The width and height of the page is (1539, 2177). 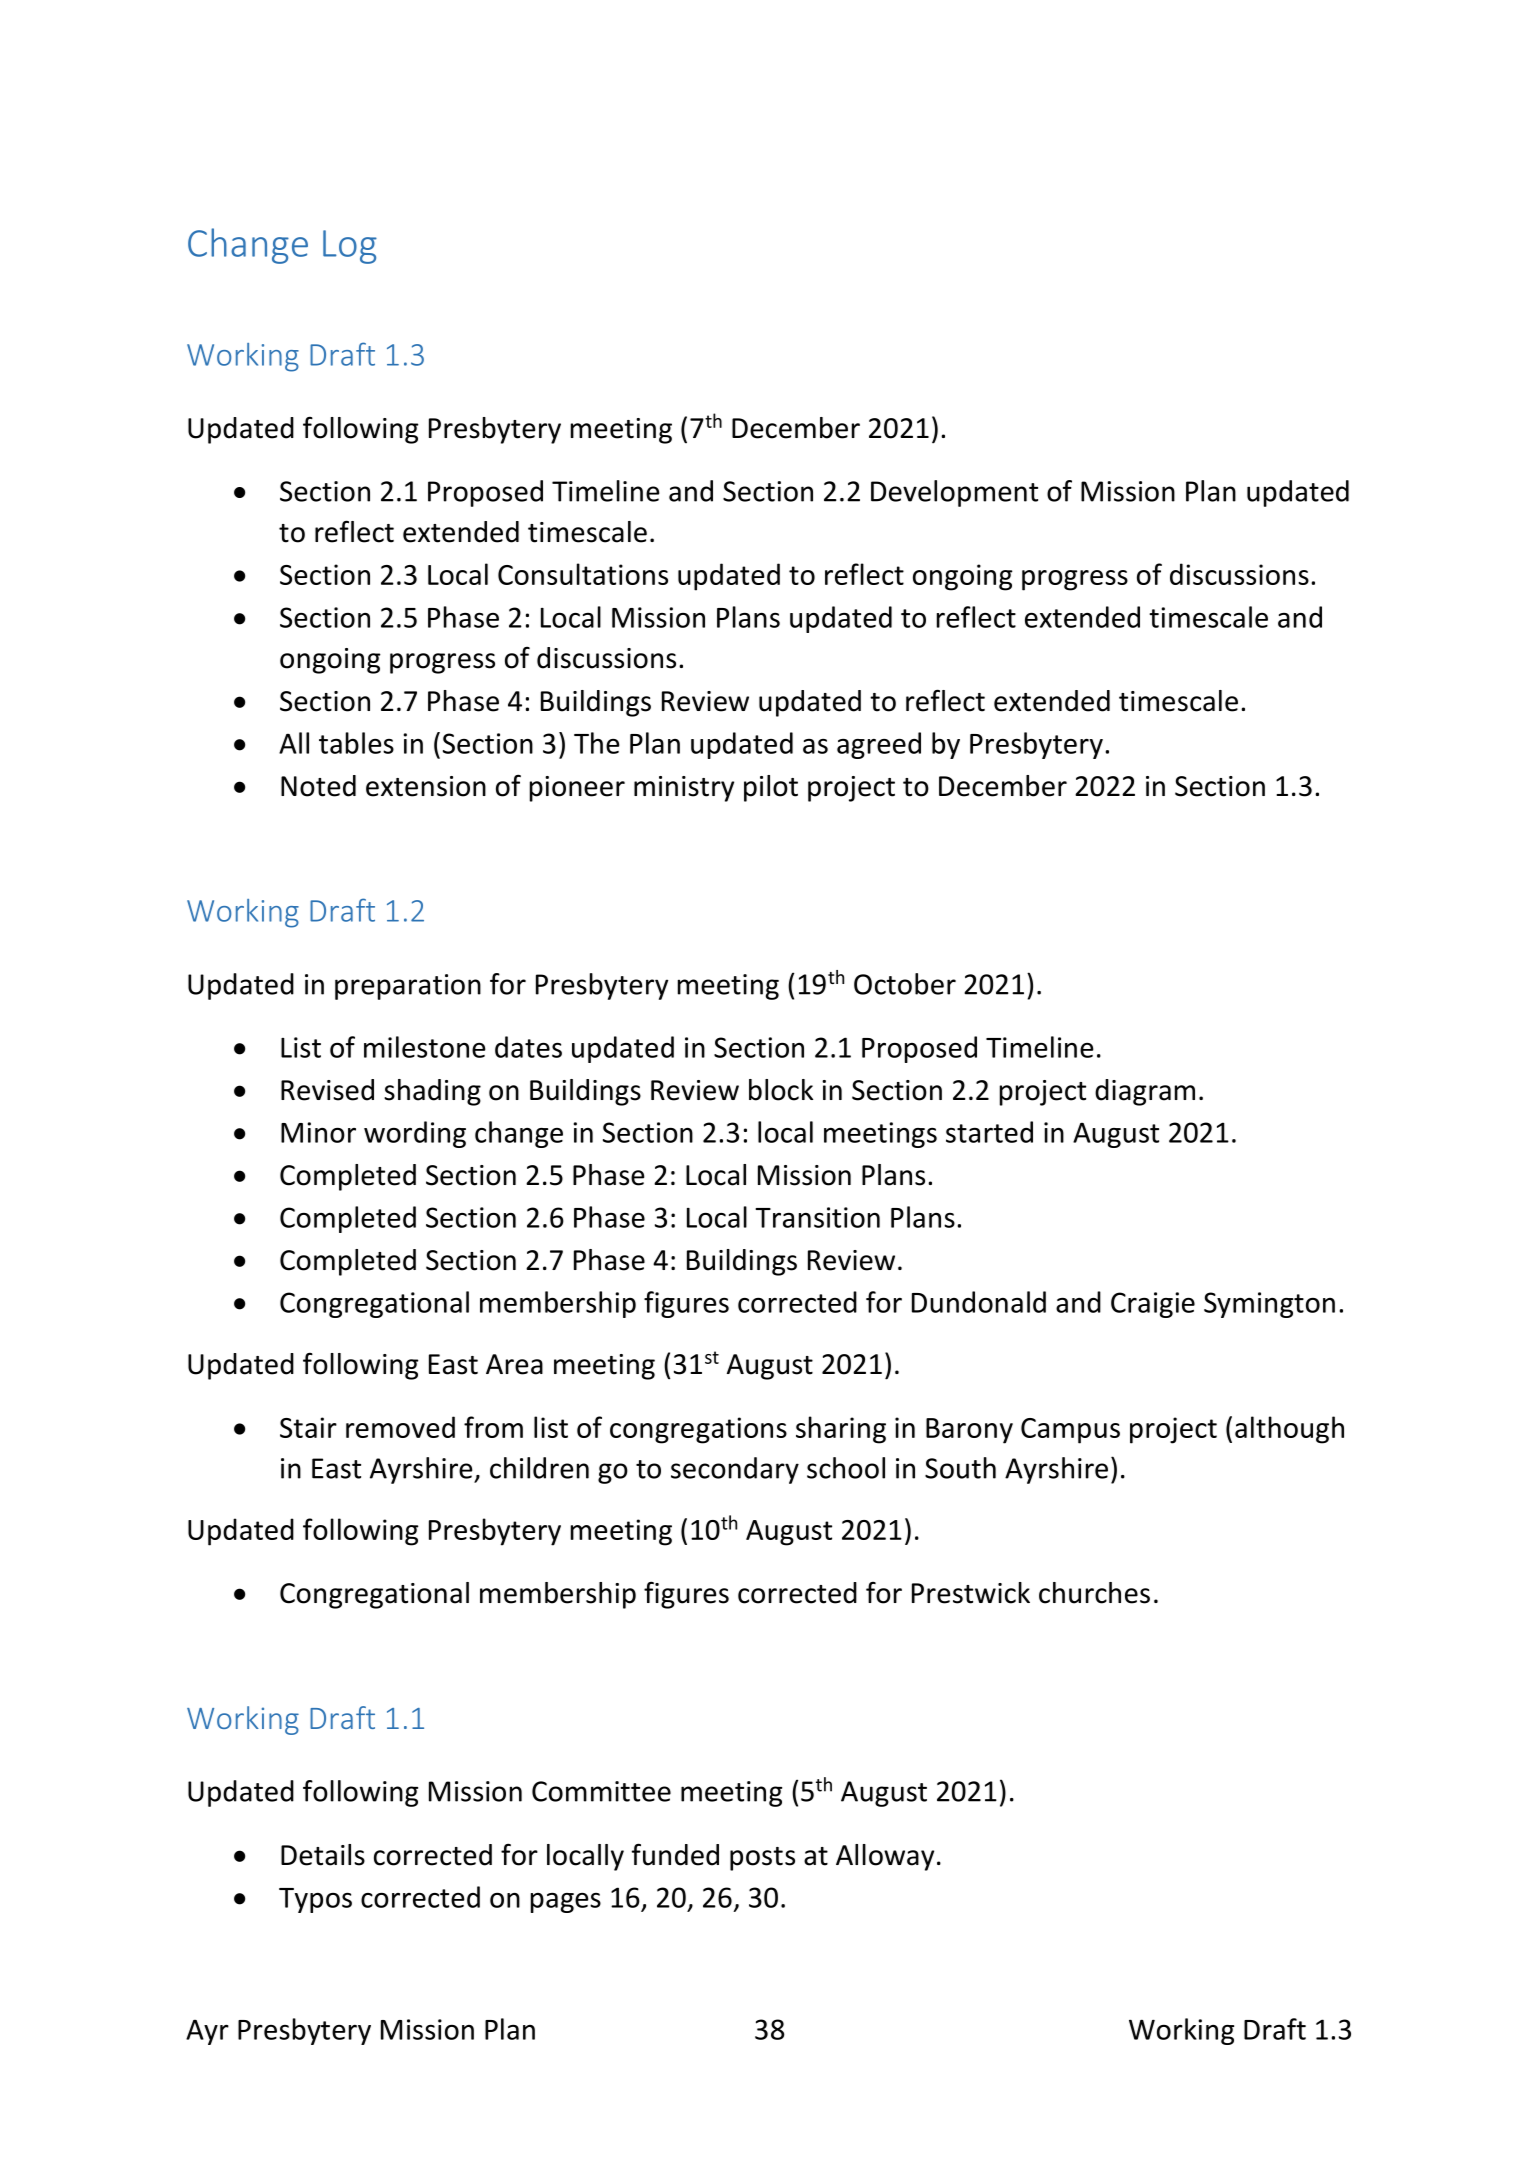 What do you see at coordinates (954, 493) in the page?
I see `Development` at bounding box center [954, 493].
